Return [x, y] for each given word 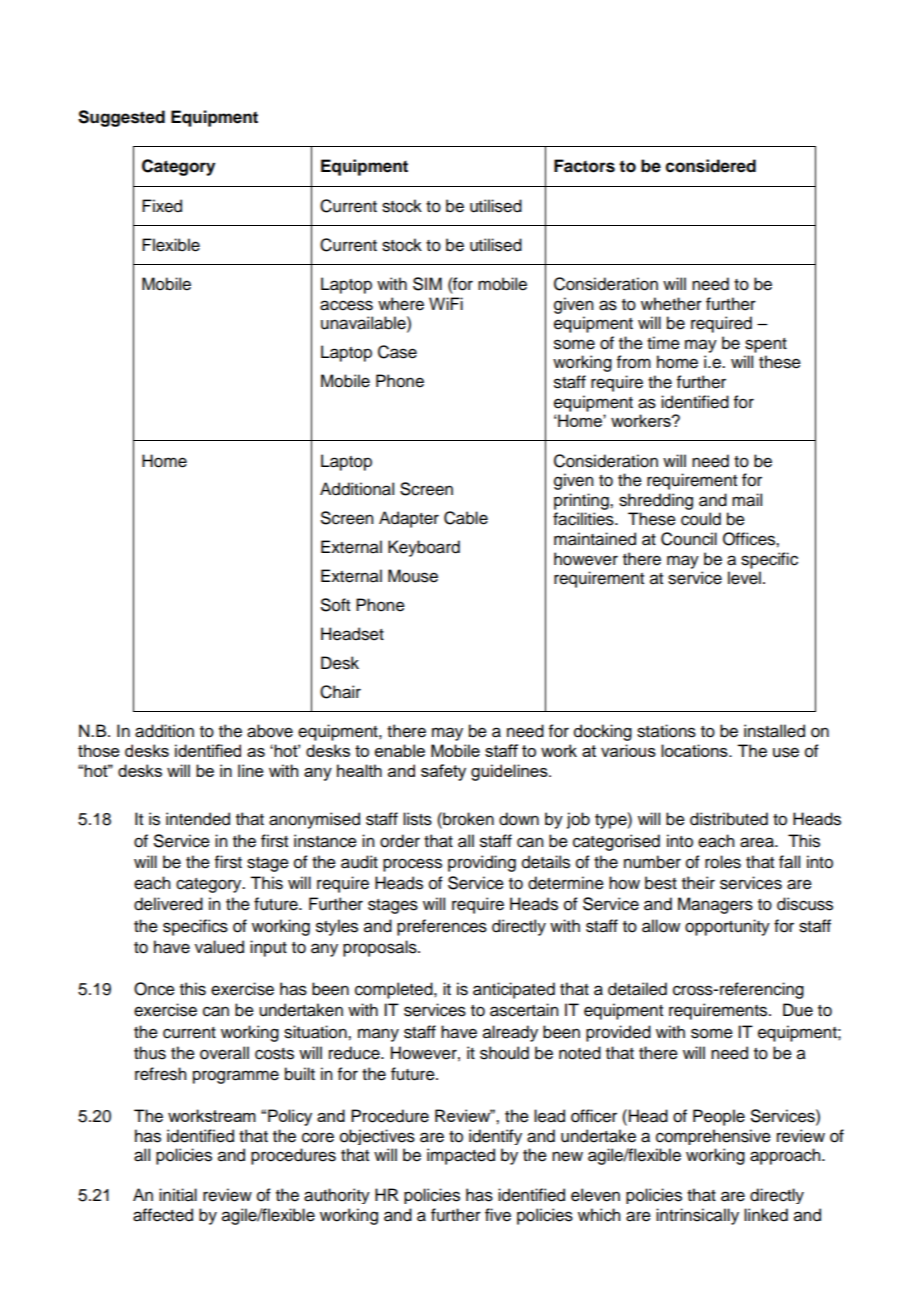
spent [766, 345]
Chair [340, 692]
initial [178, 1195]
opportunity [727, 927]
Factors [584, 166]
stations [666, 731]
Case [397, 352]
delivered [168, 904]
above [270, 731]
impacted [461, 1156]
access [346, 305]
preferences [442, 927]
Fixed [162, 206]
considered [711, 166]
